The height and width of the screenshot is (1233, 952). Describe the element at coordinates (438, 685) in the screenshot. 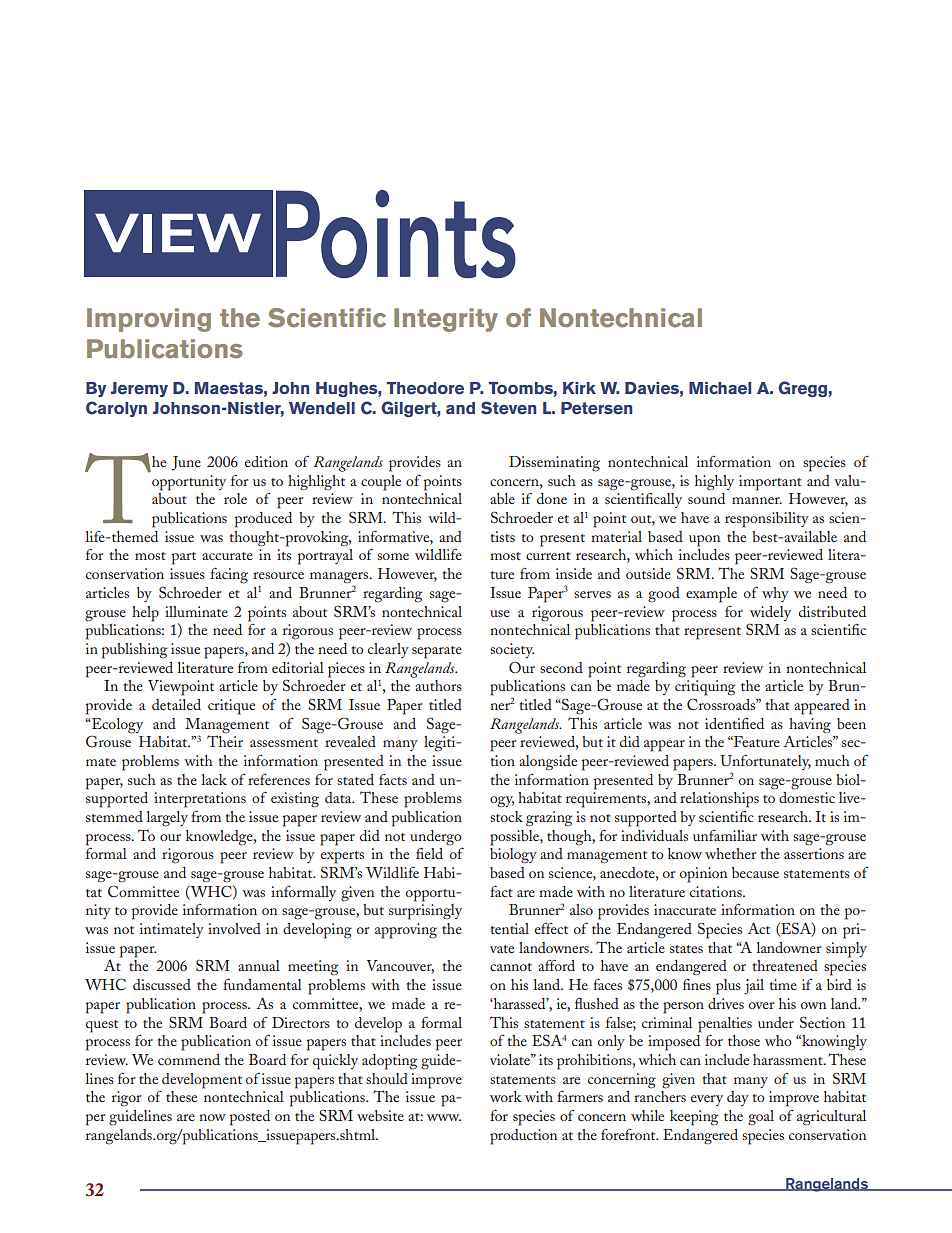

I see `authors` at that location.
